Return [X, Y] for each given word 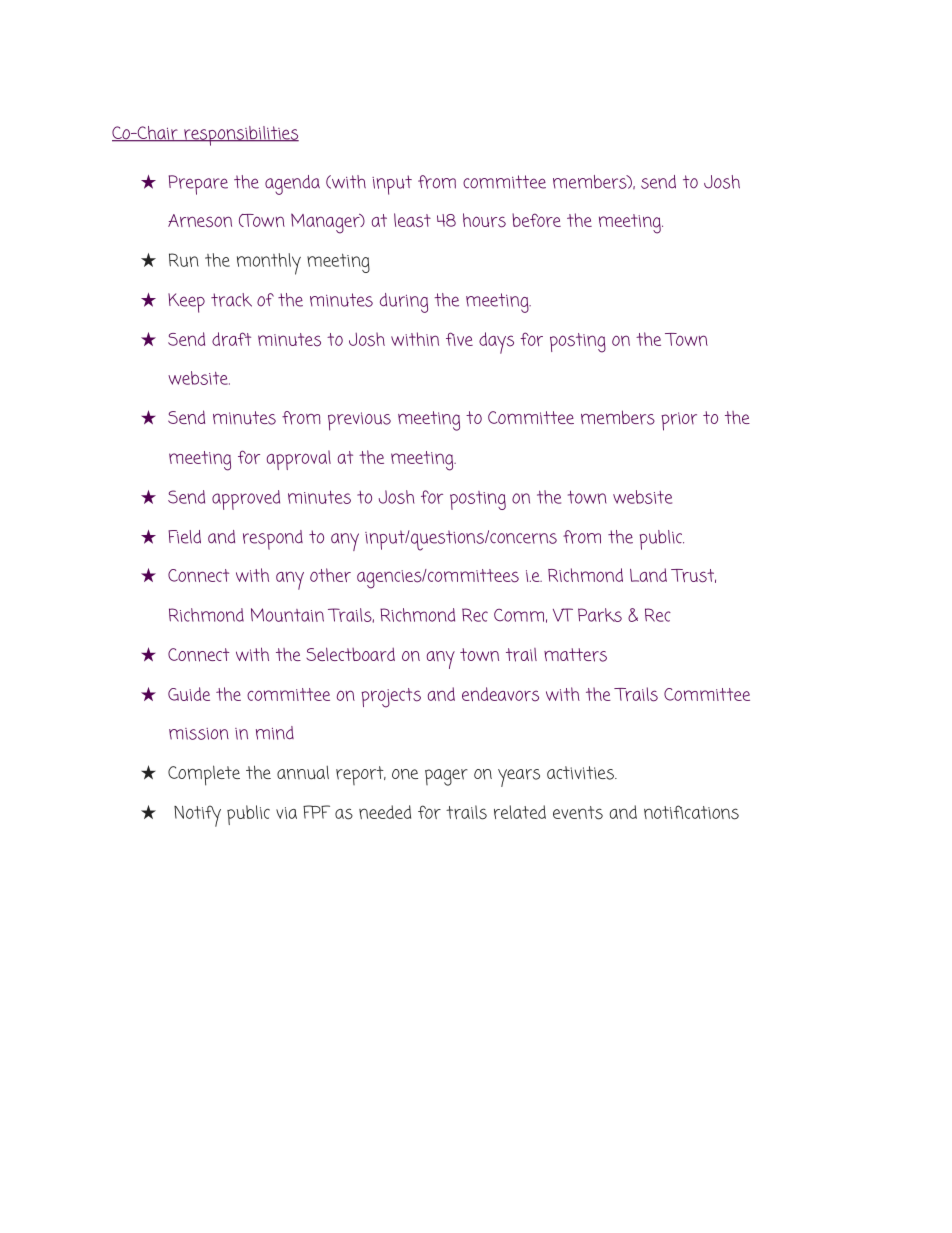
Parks [600, 615]
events [578, 813]
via [286, 813]
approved [246, 500]
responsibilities [240, 136]
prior [679, 421]
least [412, 220]
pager [446, 777]
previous [359, 421]
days [496, 343]
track [231, 300]
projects [391, 698]
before [536, 220]
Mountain [287, 615]
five [459, 339]
